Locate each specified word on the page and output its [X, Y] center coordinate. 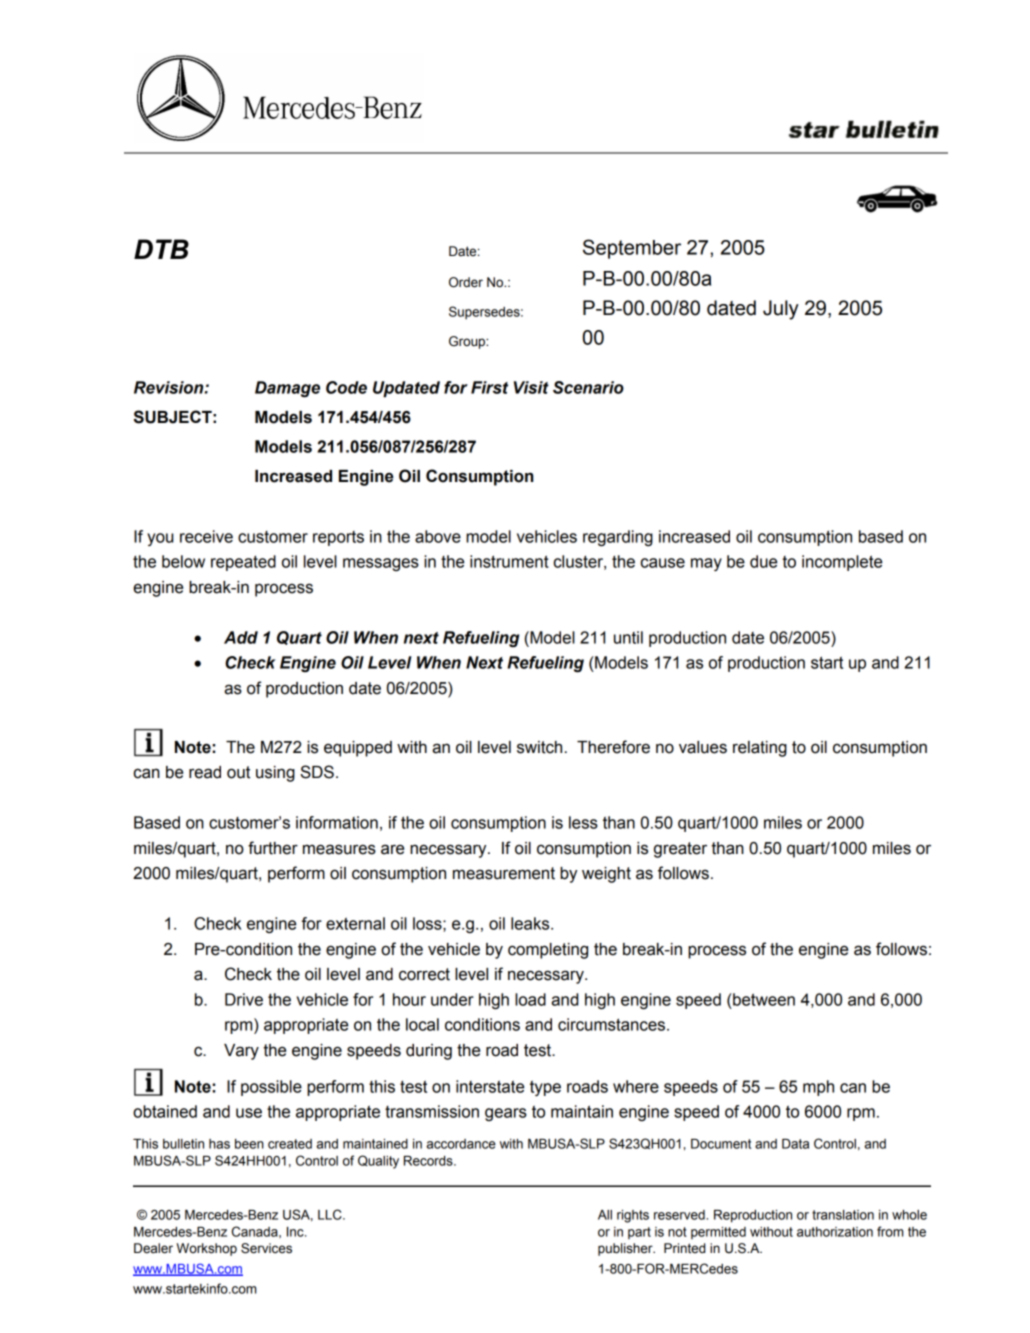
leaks [531, 923]
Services [266, 1248]
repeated [243, 563]
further [273, 848]
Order [466, 282]
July [781, 310]
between [763, 999]
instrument [509, 561]
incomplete [842, 563]
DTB [161, 249]
